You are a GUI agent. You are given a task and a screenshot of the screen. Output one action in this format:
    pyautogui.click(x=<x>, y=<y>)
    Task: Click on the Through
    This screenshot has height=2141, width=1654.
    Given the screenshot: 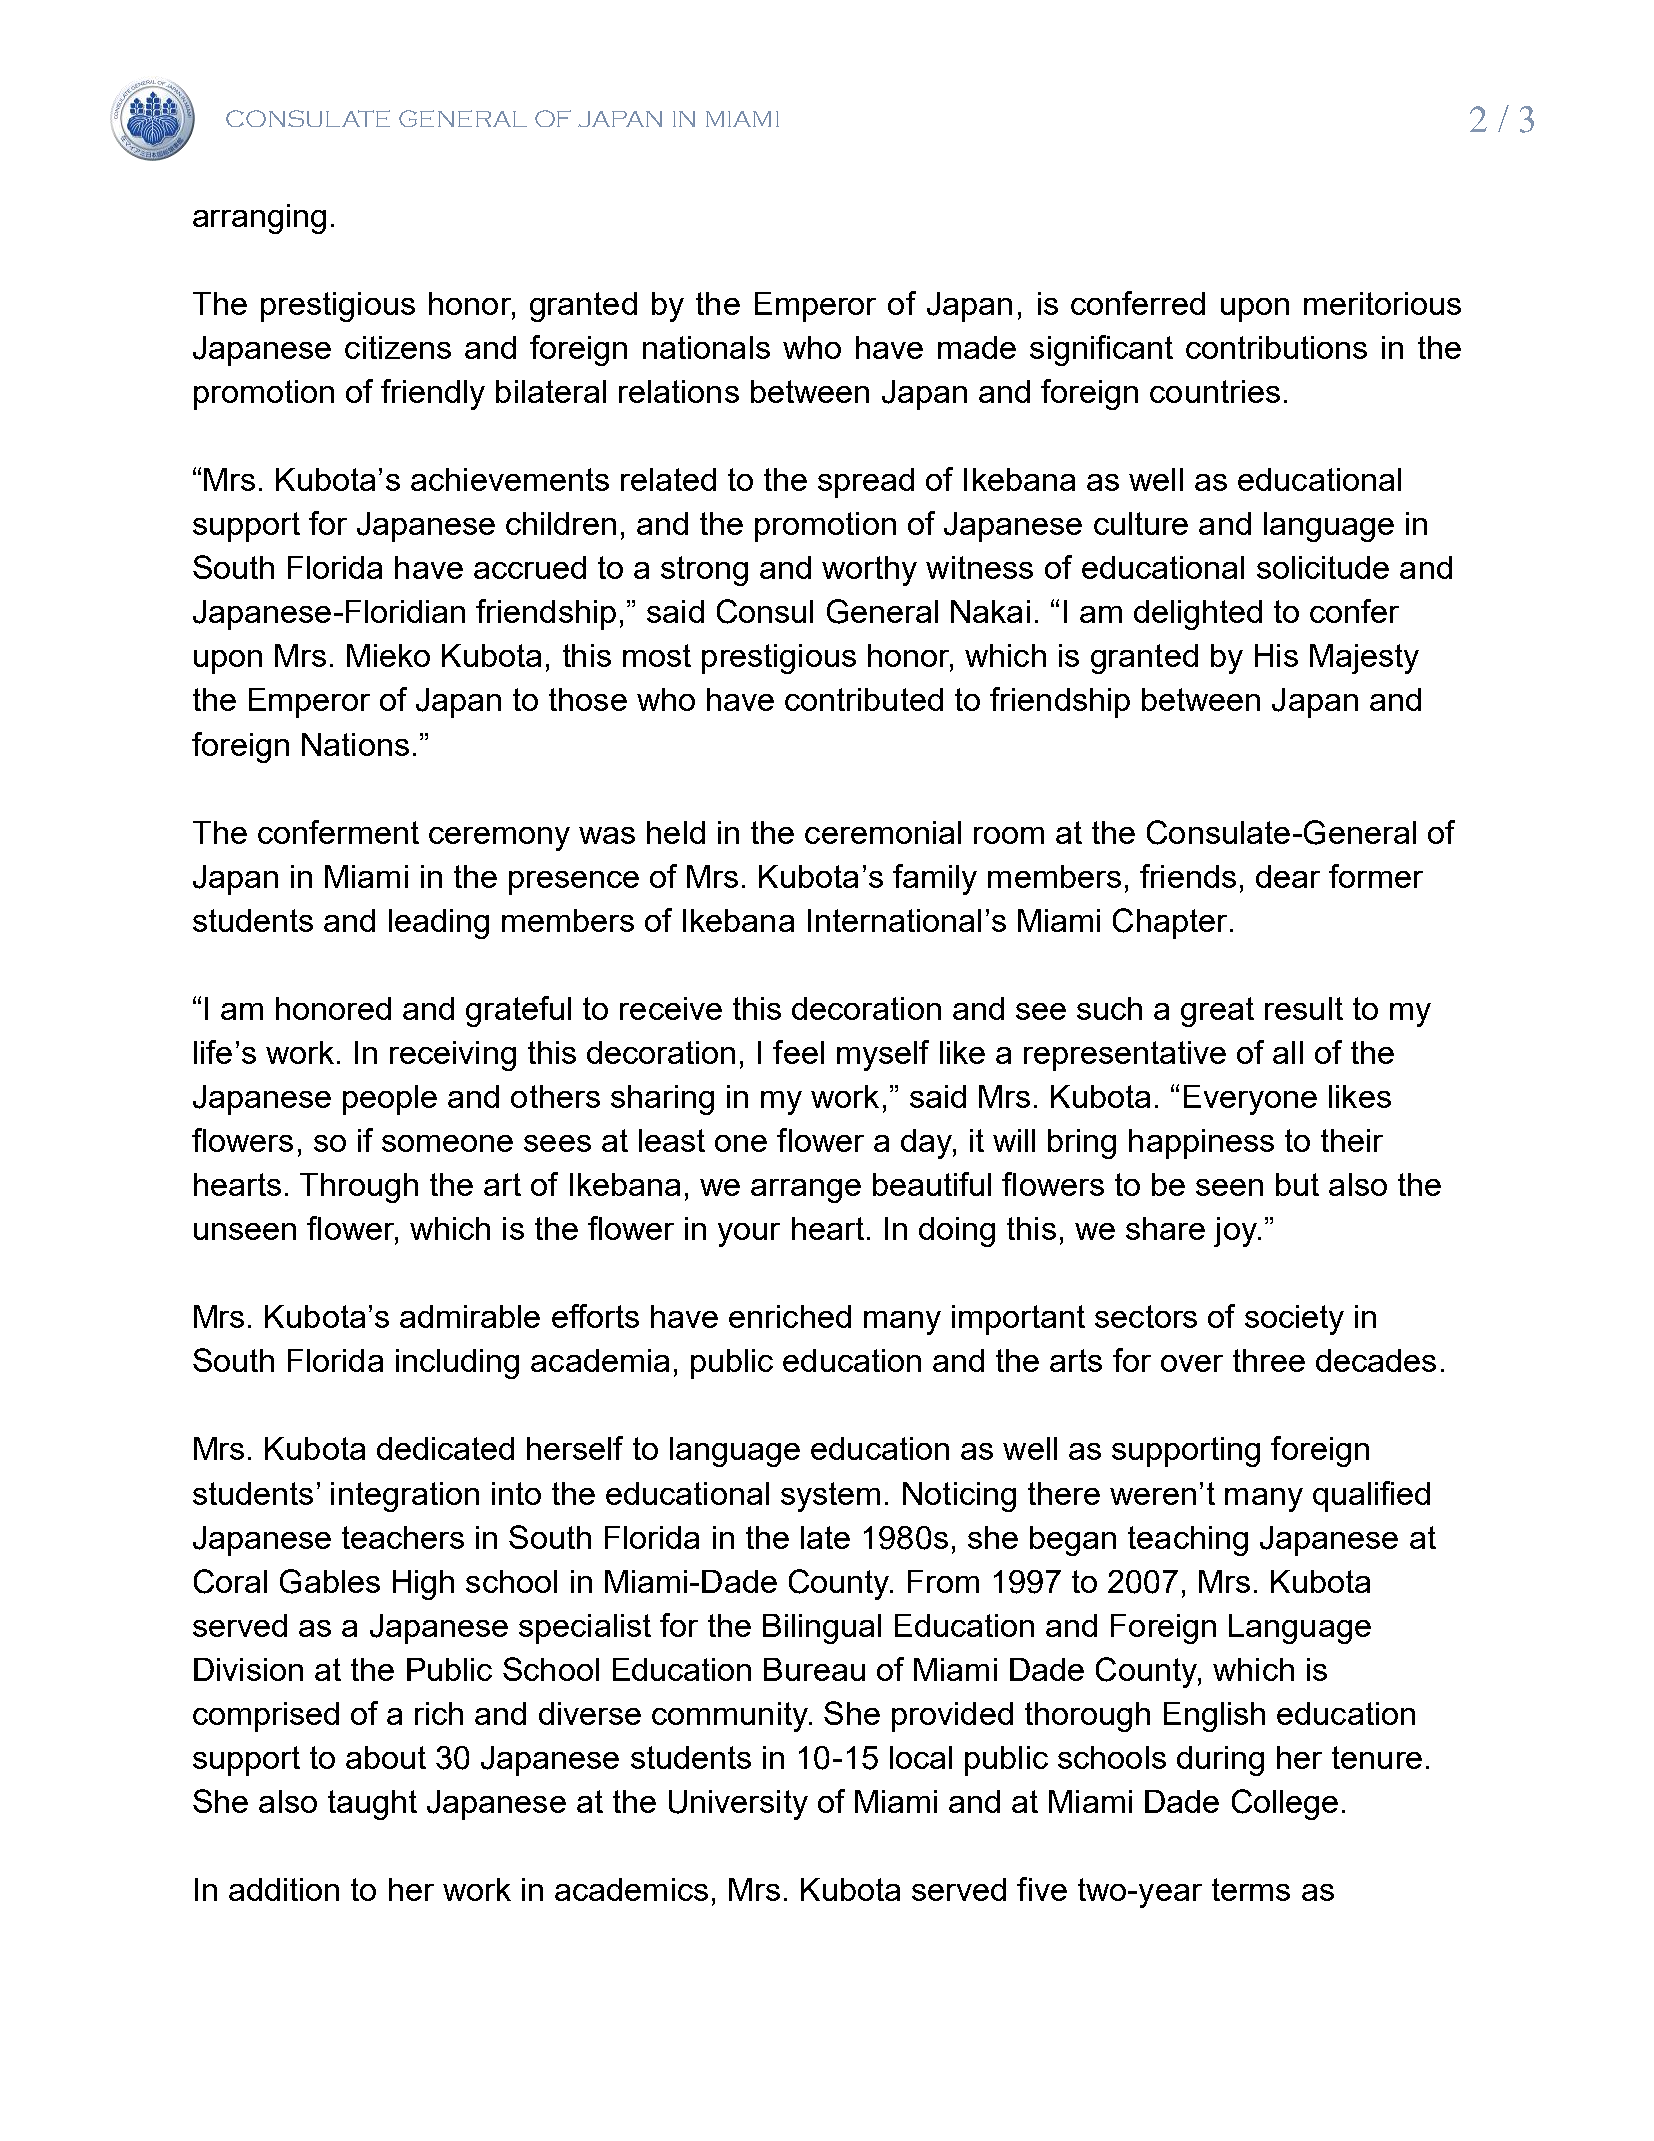 What is the action you would take?
    pyautogui.click(x=359, y=1188)
